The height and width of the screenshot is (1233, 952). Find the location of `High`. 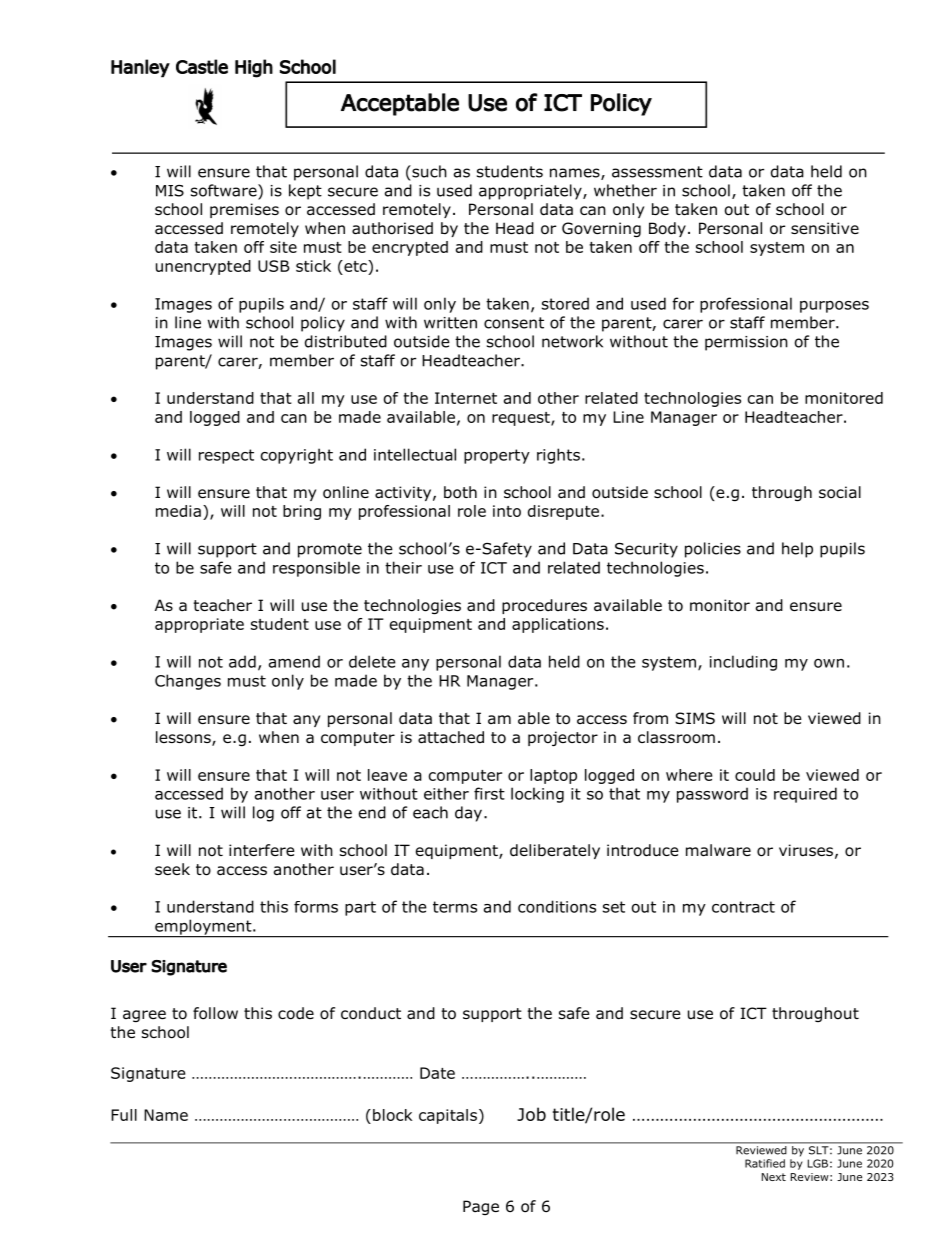

High is located at coordinates (254, 68).
